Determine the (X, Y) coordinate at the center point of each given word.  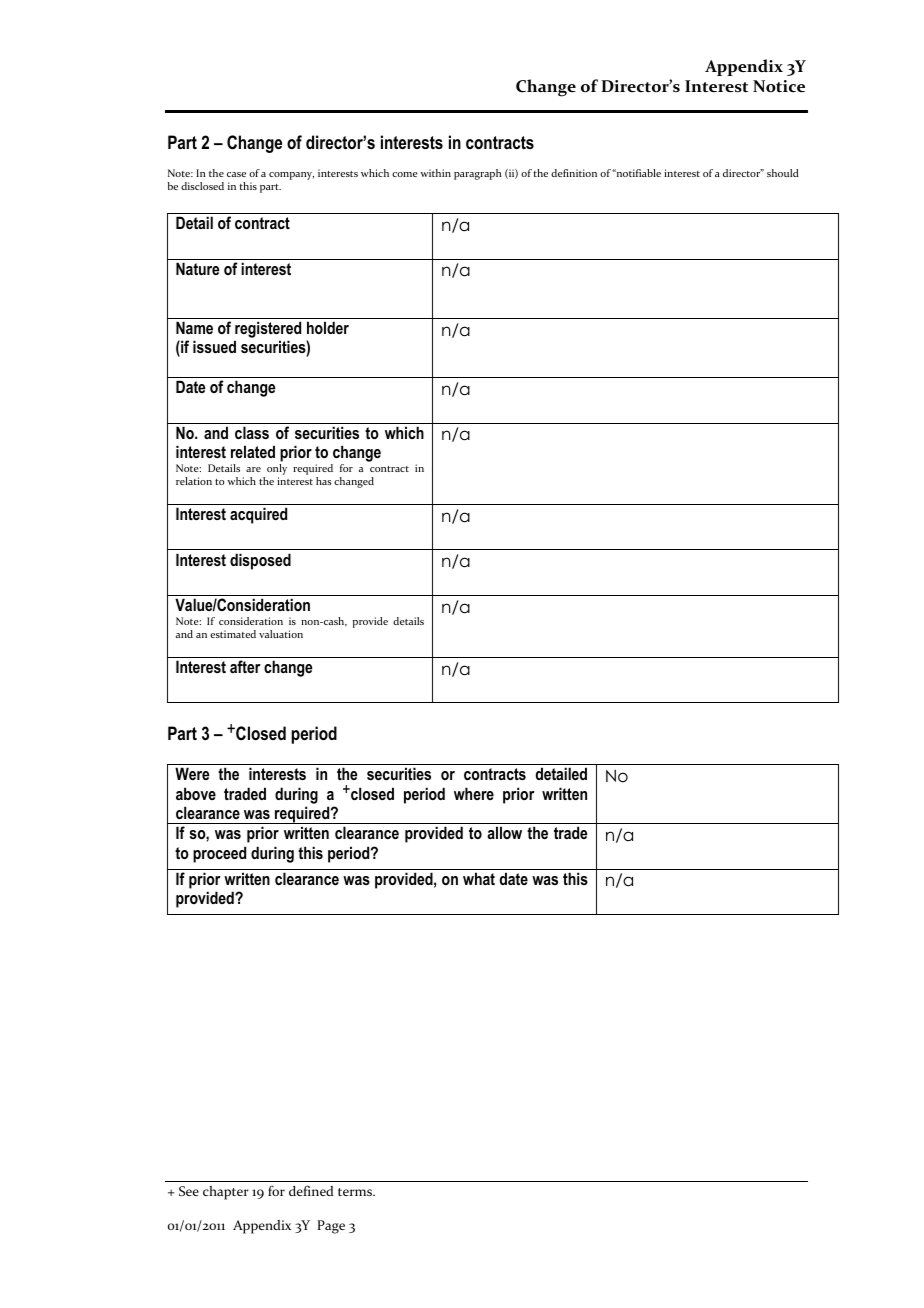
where (474, 793)
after (245, 666)
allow (504, 832)
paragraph (477, 174)
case (236, 174)
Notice (779, 86)
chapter (226, 1193)
